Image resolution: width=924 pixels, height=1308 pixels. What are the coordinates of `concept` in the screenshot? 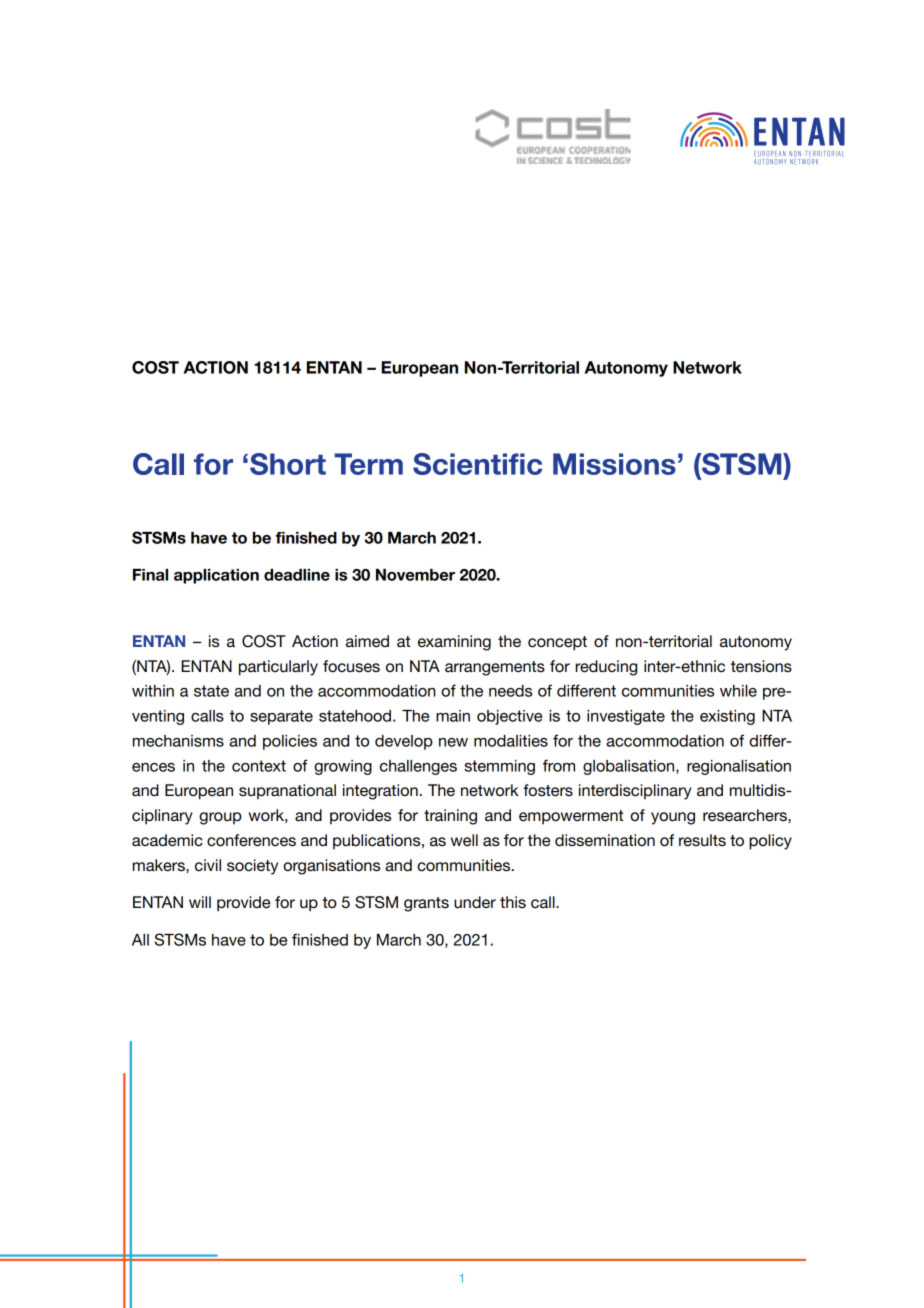 It's located at (557, 643).
